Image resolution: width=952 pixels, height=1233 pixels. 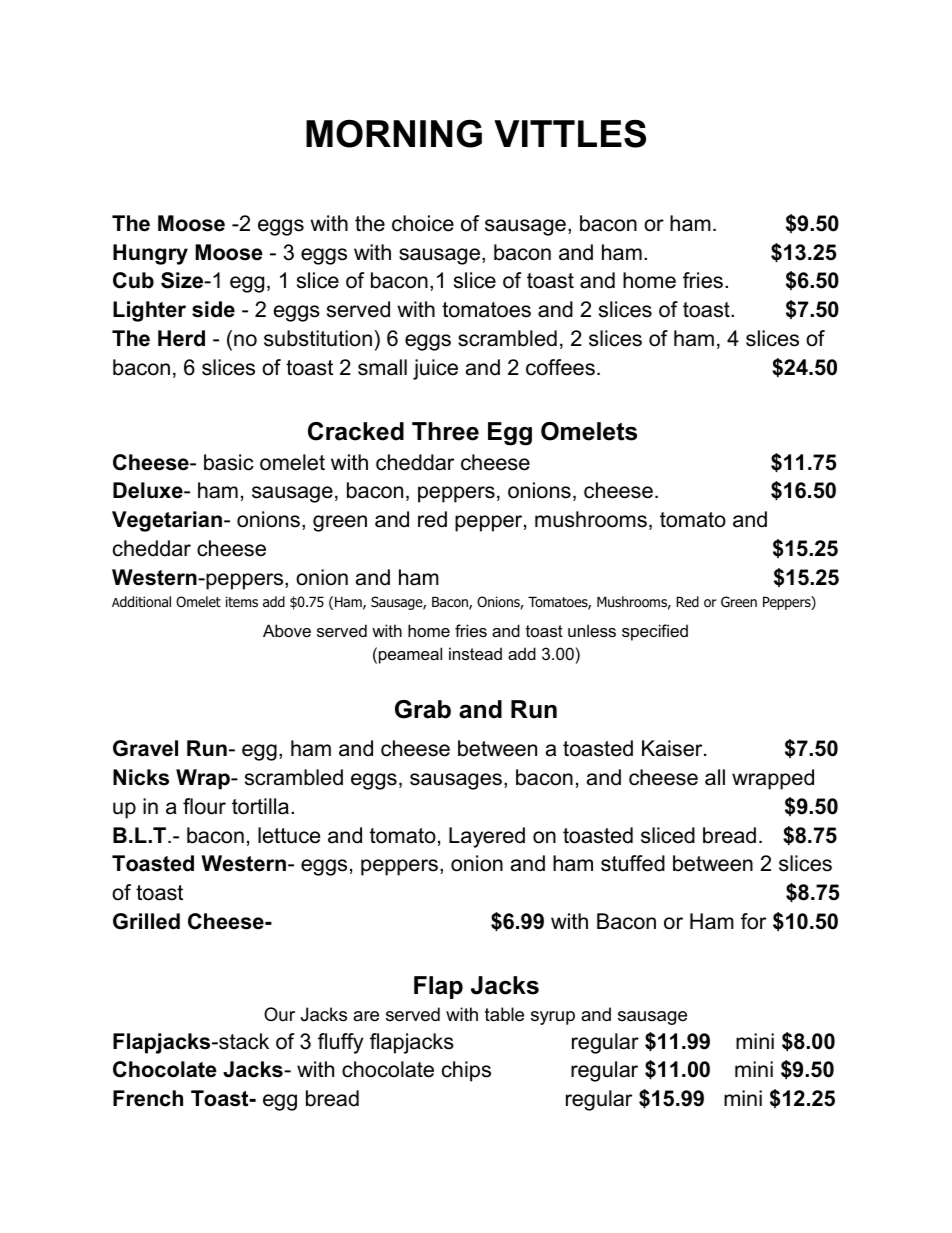 I want to click on MORNING, so click(x=394, y=134).
